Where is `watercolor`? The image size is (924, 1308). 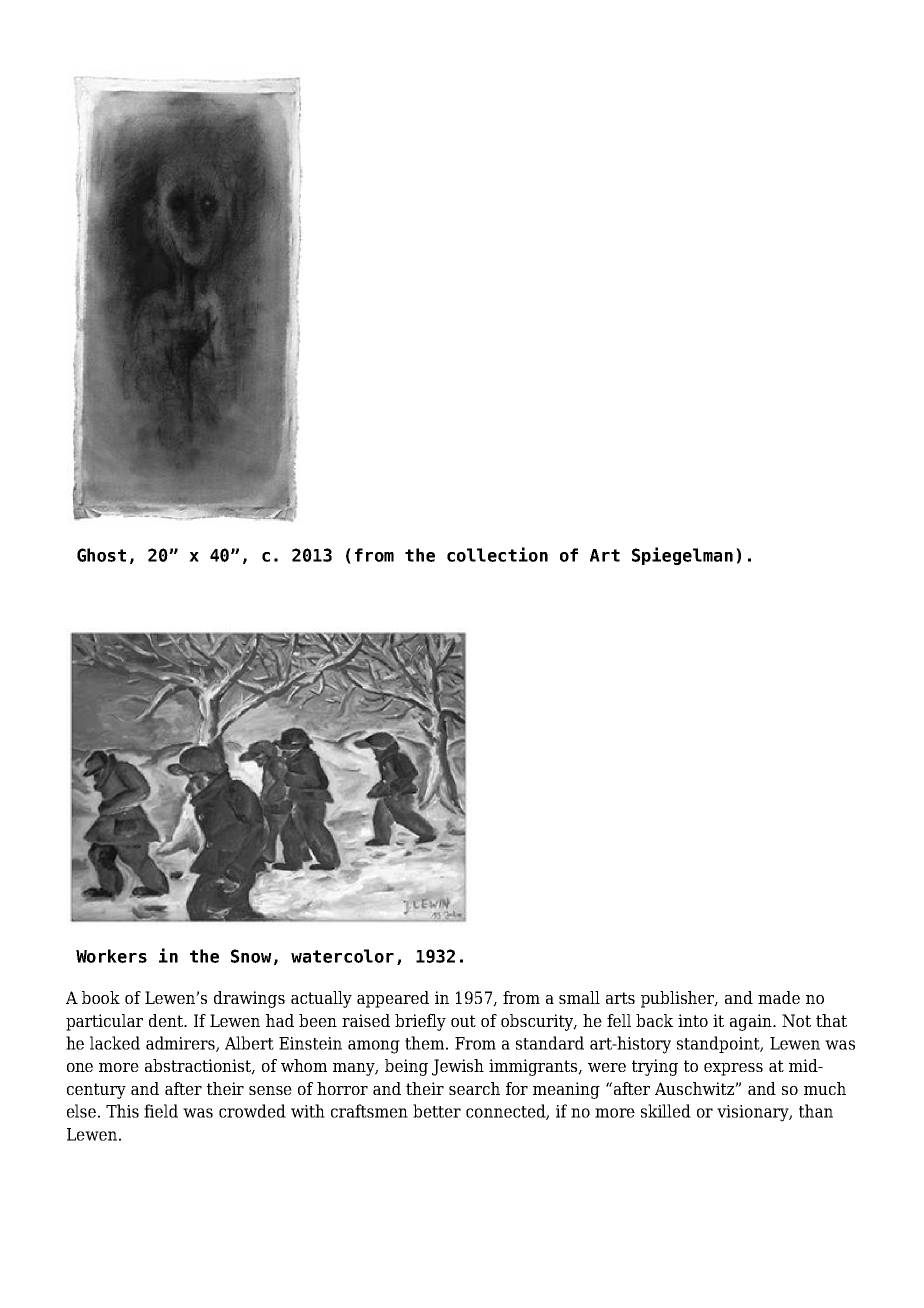
watercolor is located at coordinates (342, 956).
